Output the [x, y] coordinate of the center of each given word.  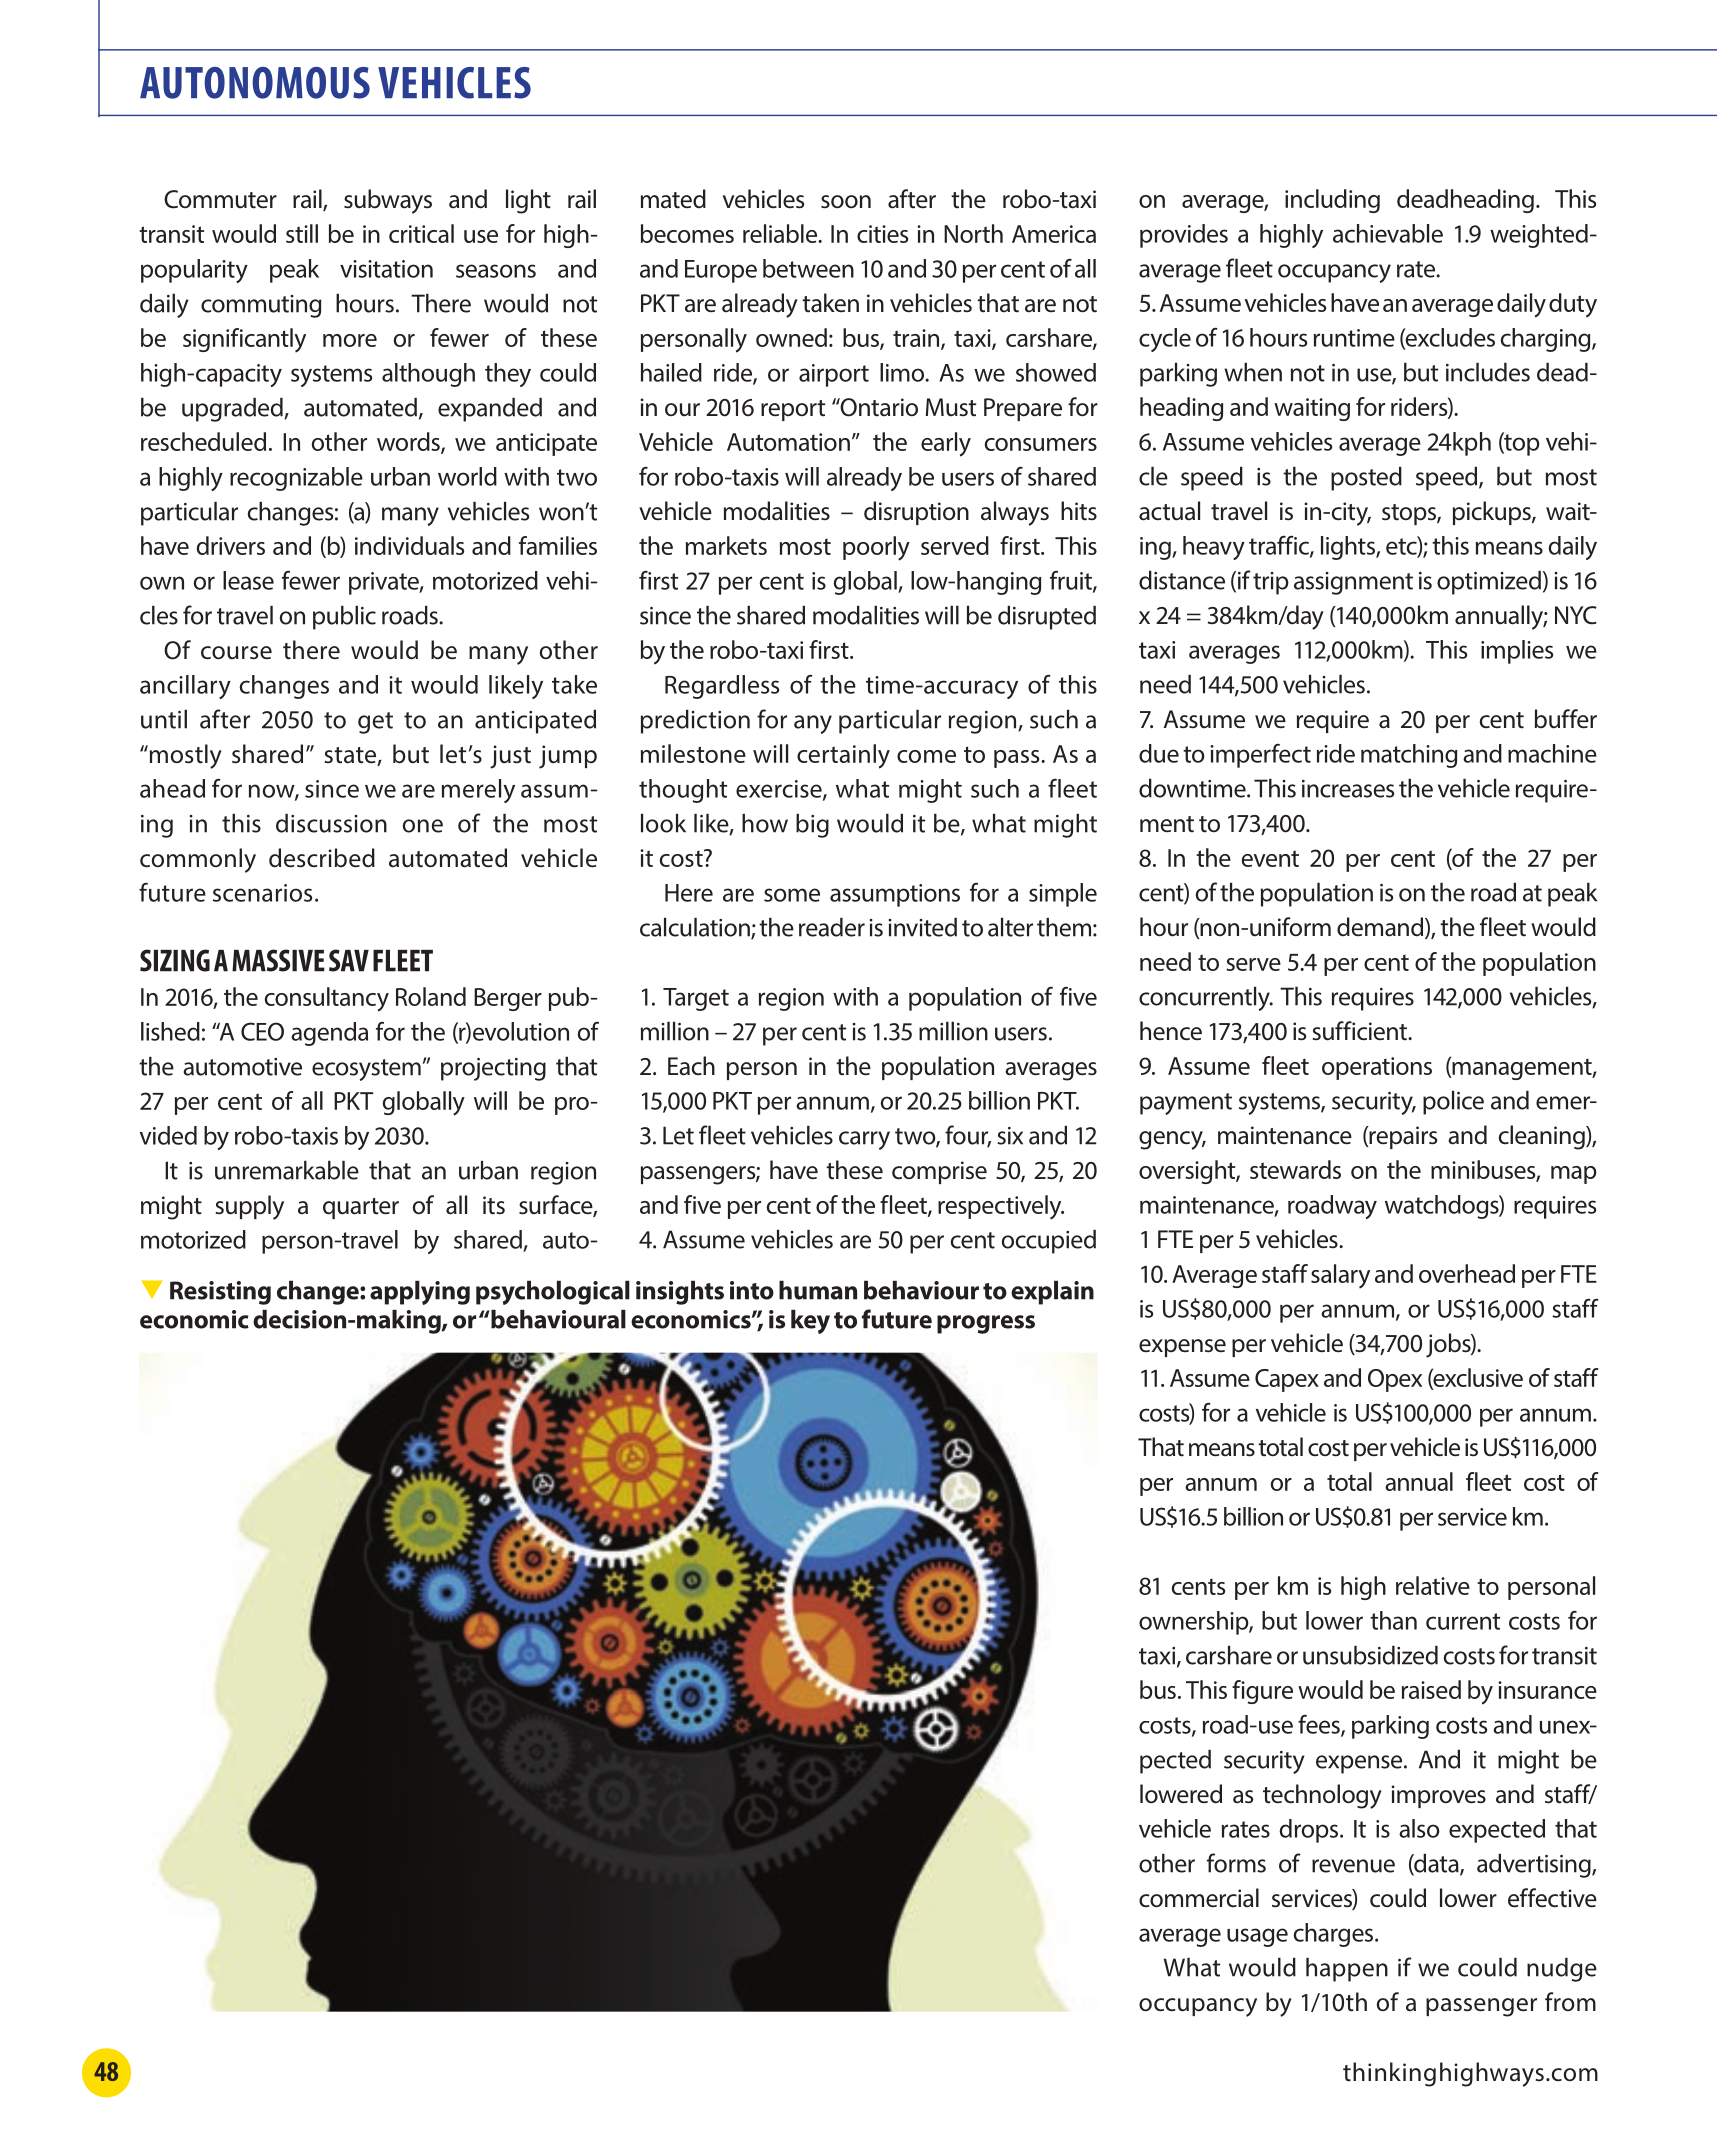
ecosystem [366, 1070]
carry [864, 1140]
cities [882, 234]
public [344, 618]
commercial [1199, 1898]
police [1453, 1103]
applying [420, 1293]
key [810, 1322]
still [302, 233]
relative [1433, 1585]
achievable [1388, 233]
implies [1517, 652]
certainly [843, 756]
